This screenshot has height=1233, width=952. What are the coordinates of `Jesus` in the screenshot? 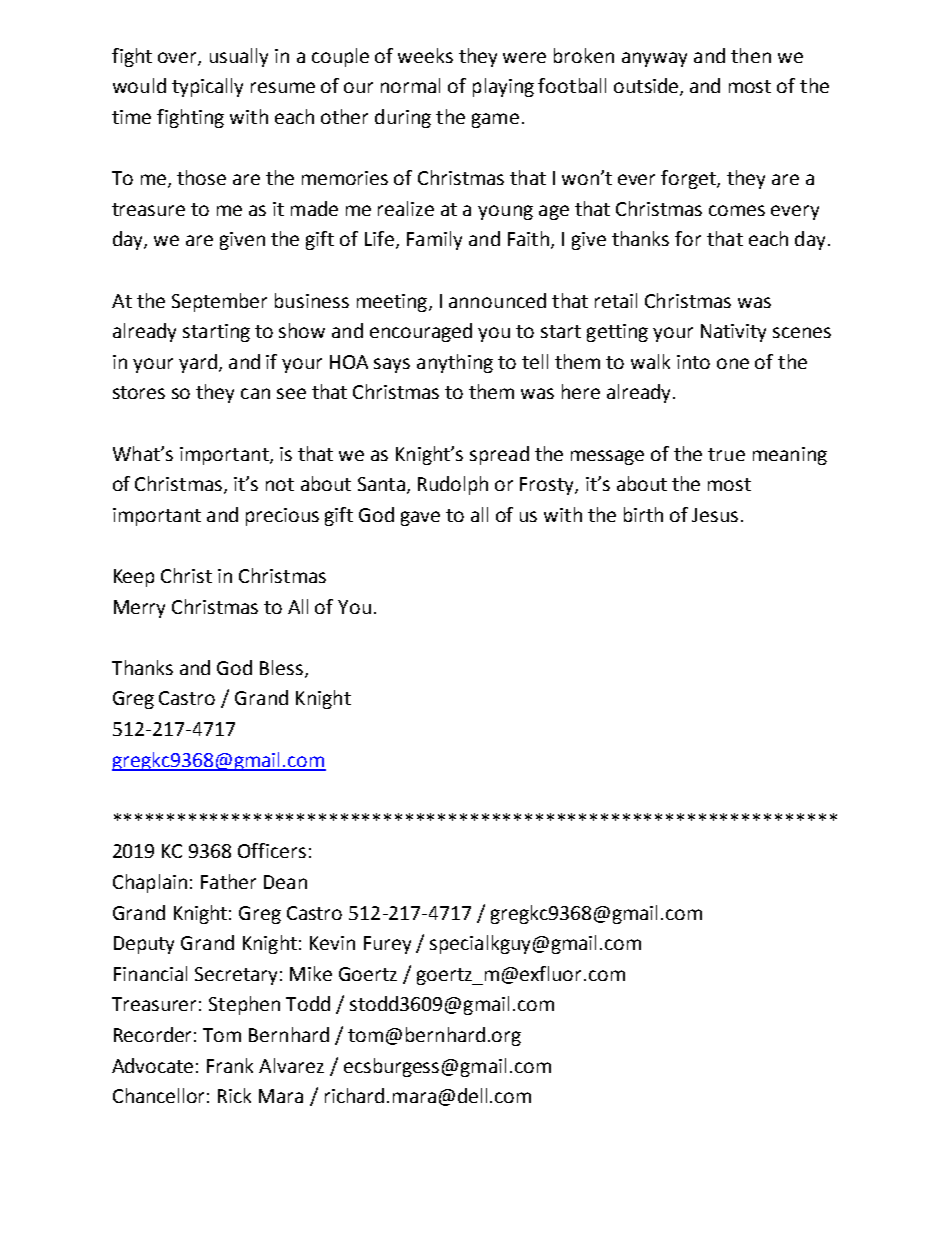 It's located at (715, 515).
